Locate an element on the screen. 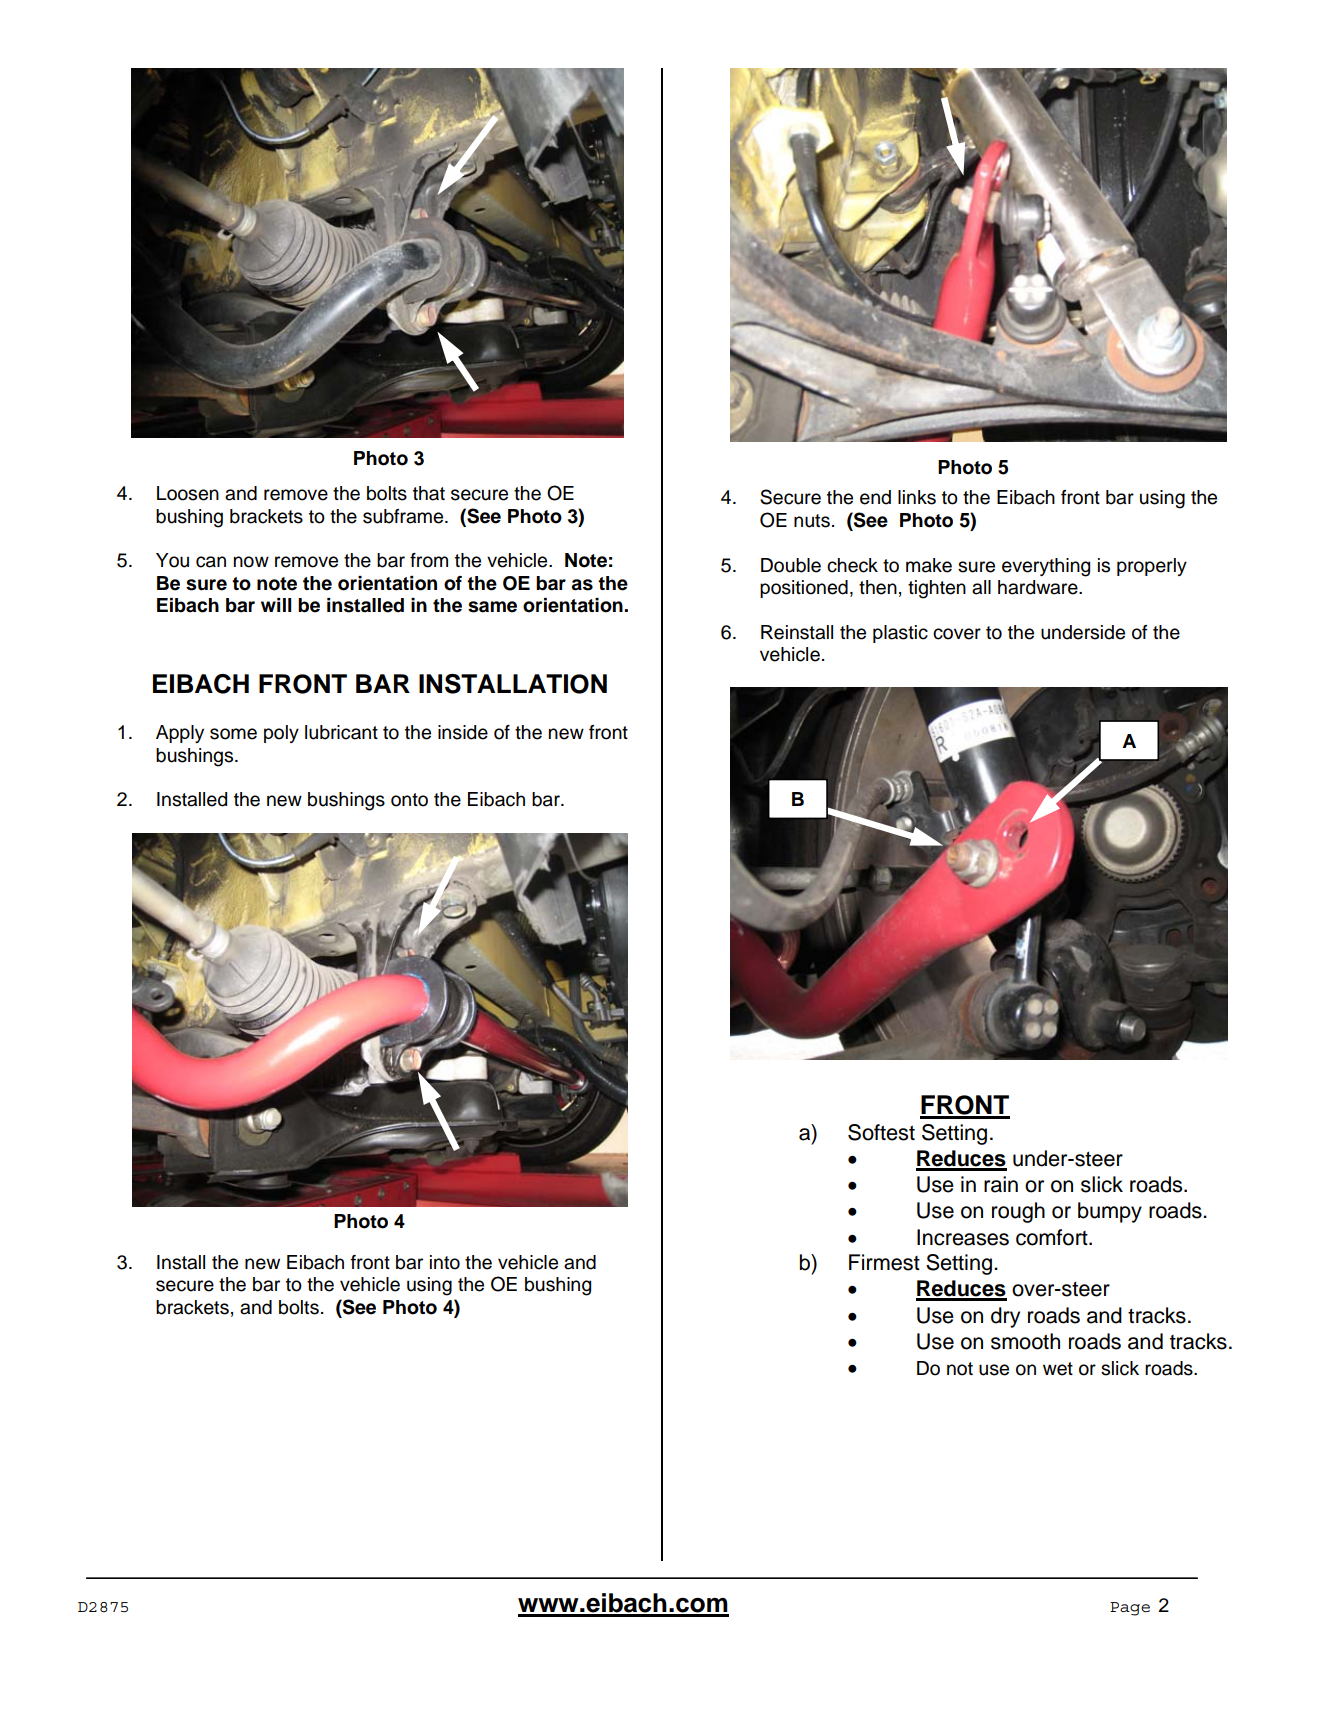  poly is located at coordinates (281, 734).
